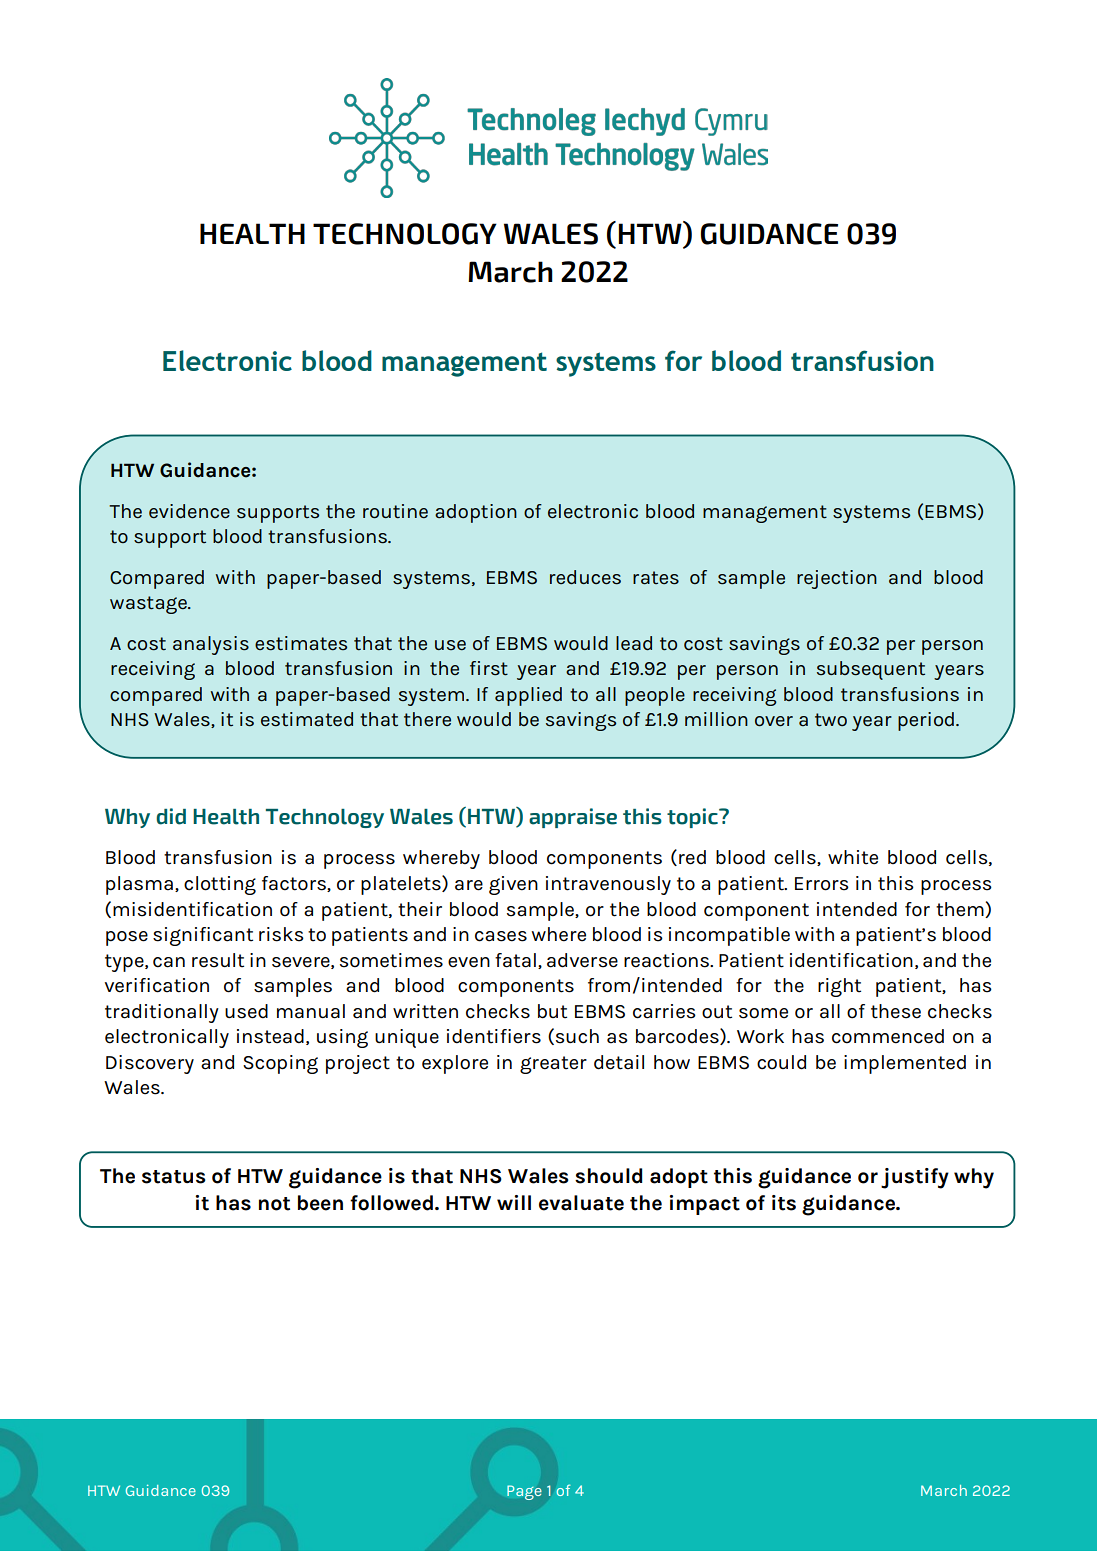 The height and width of the screenshot is (1552, 1097). Describe the element at coordinates (853, 857) in the screenshot. I see `white` at that location.
